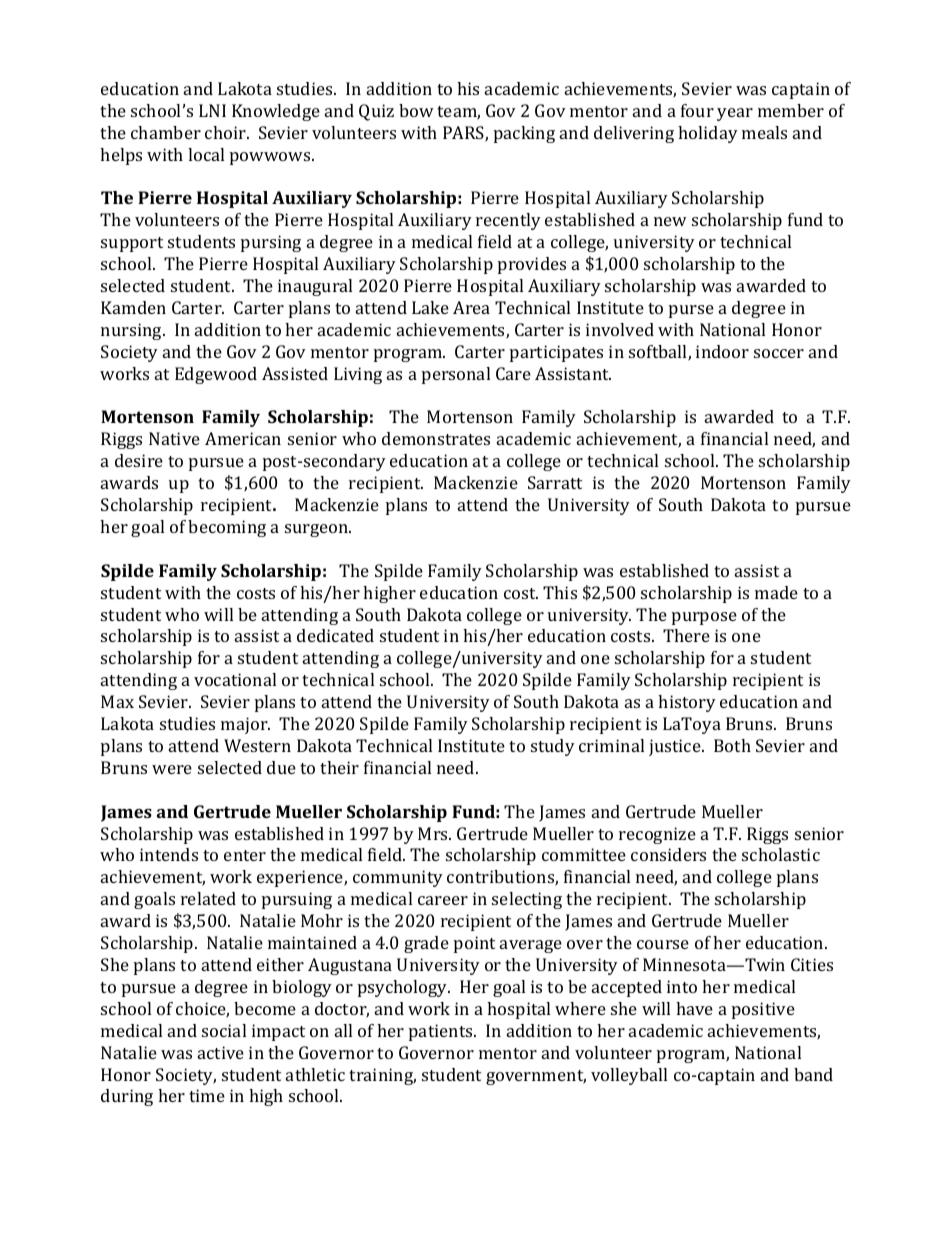 This document has width=952, height=1233. Describe the element at coordinates (227, 528) in the document. I see `becoming` at that location.
